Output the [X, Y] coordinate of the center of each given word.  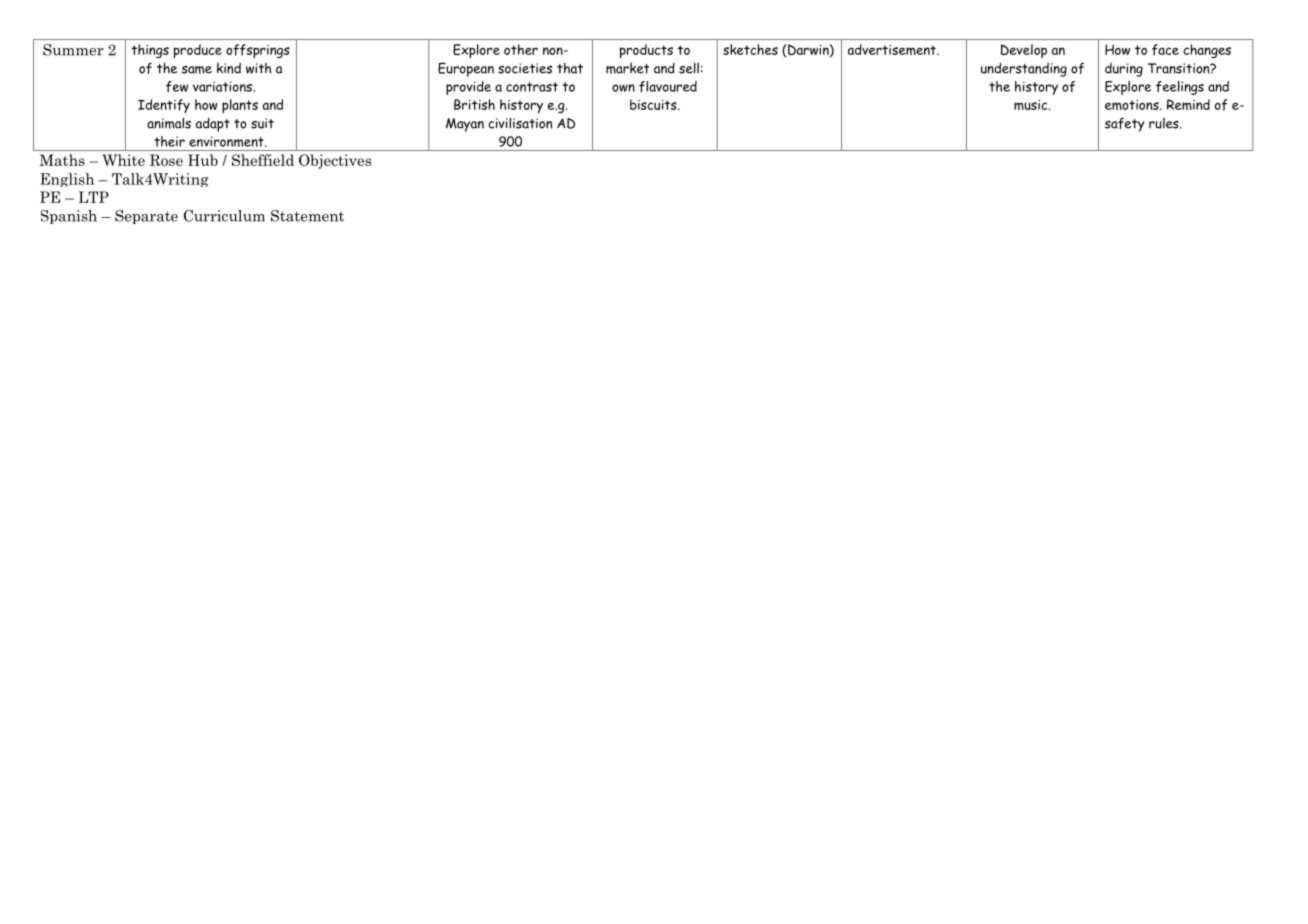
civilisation [520, 123]
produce [198, 51]
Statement [307, 216]
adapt [213, 125]
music [1032, 105]
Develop [1024, 51]
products [646, 51]
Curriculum [224, 216]
